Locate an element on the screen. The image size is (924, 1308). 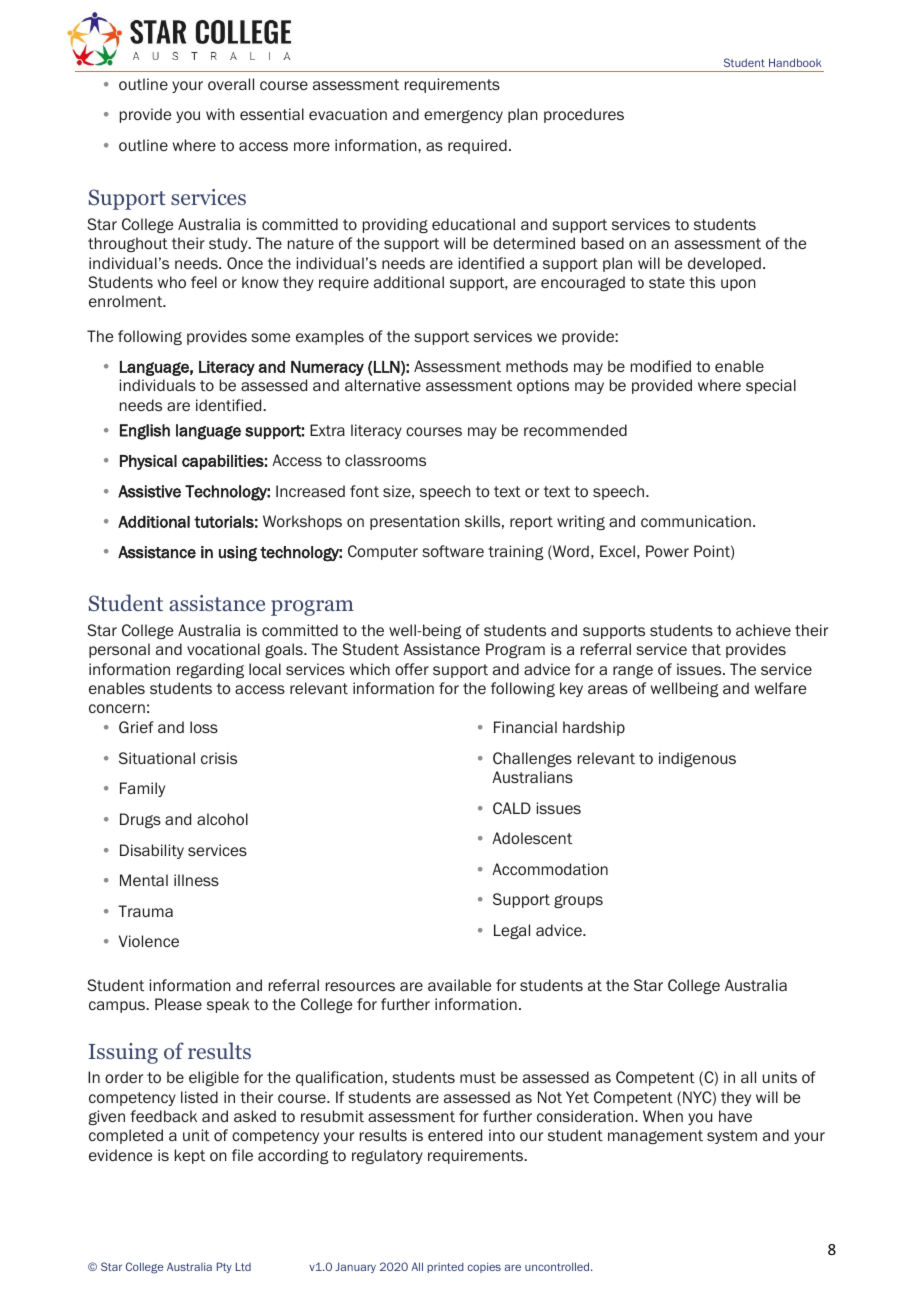
with is located at coordinates (220, 114).
